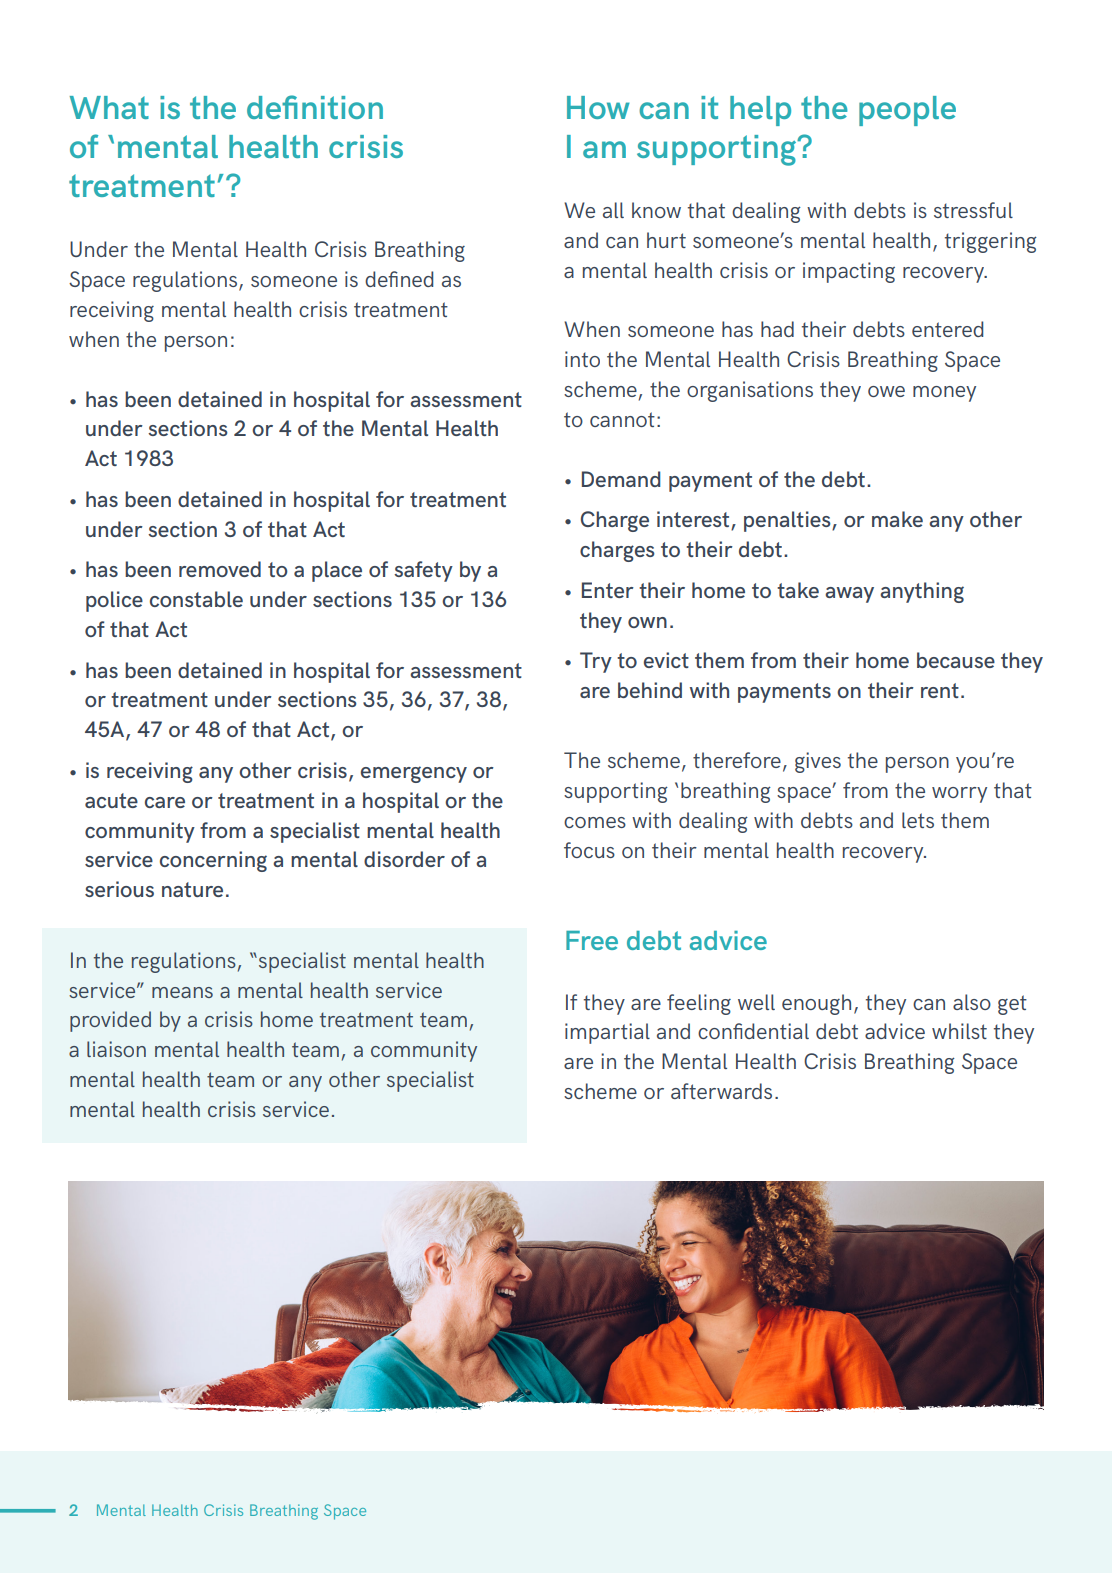 Image resolution: width=1112 pixels, height=1573 pixels. Describe the element at coordinates (818, 762) in the document. I see `gives` at that location.
